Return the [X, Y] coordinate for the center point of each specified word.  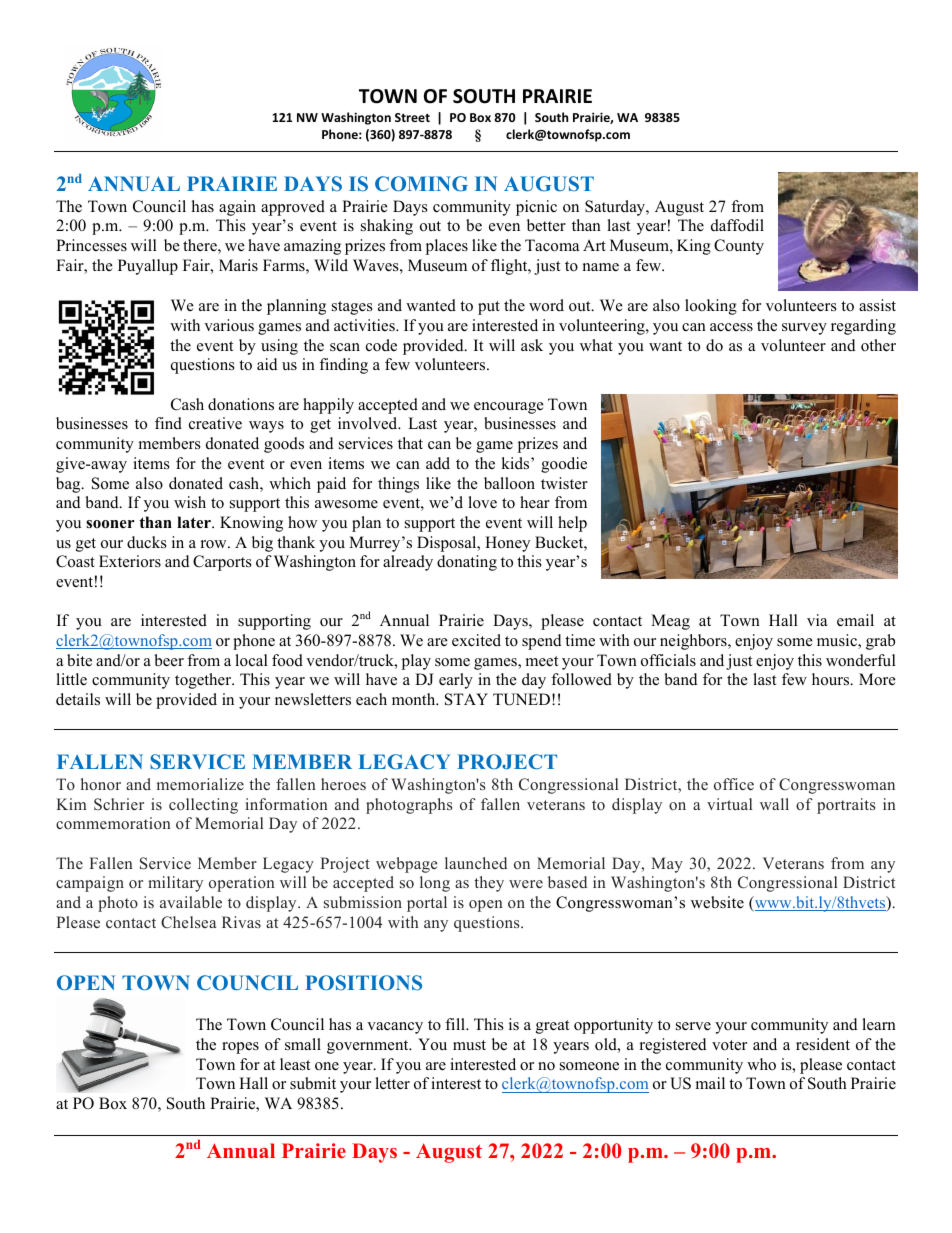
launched [476, 863]
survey [804, 329]
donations [241, 404]
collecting [203, 806]
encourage [509, 408]
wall [774, 804]
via [817, 620]
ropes [240, 1048]
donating [467, 563]
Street [412, 117]
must [469, 1045]
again [237, 208]
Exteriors [130, 561]
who [761, 1064]
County [739, 247]
